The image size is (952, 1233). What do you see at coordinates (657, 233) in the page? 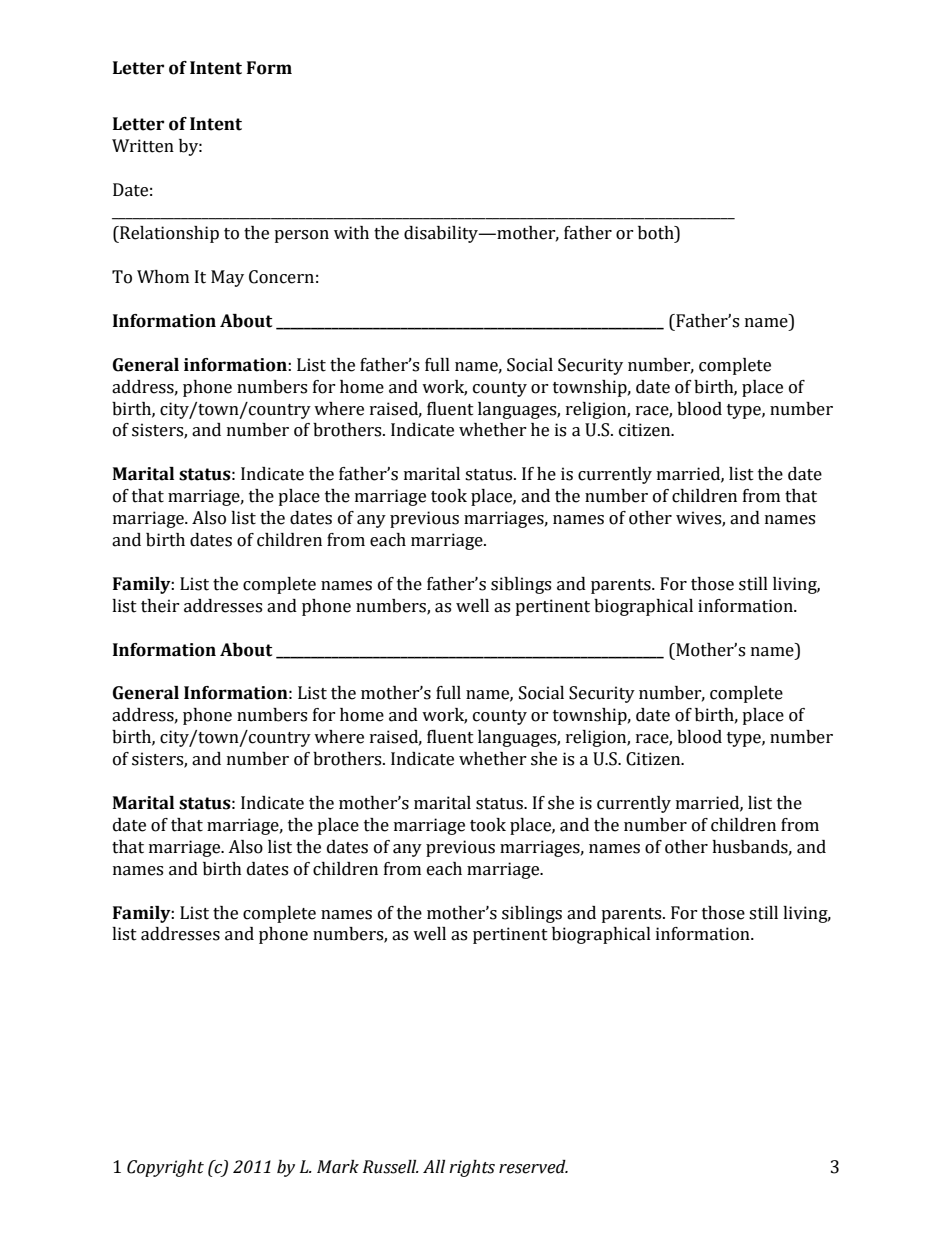
I see `both` at bounding box center [657, 233].
